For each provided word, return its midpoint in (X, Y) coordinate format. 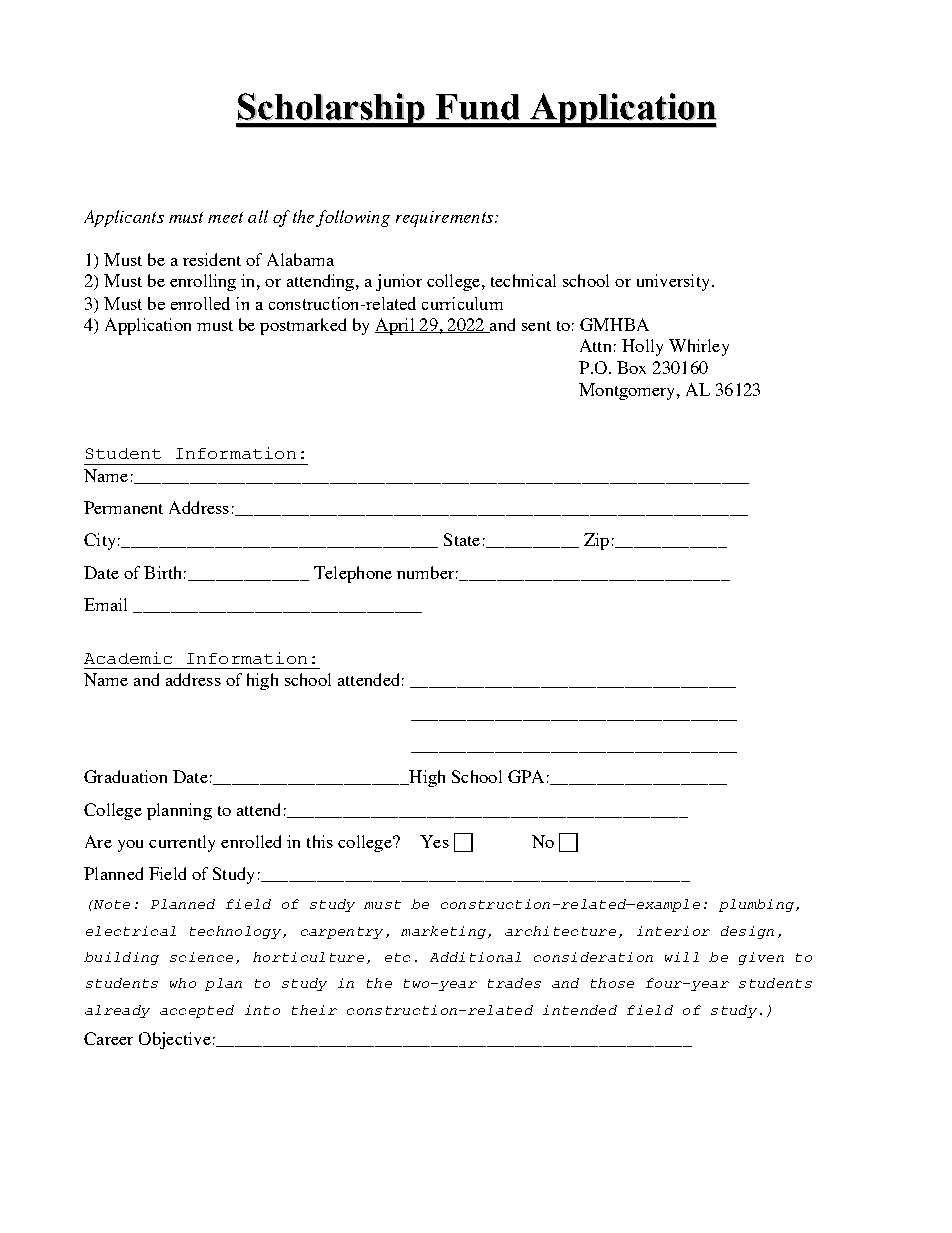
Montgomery (628, 391)
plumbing (758, 905)
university (673, 282)
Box (631, 367)
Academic (128, 658)
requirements (444, 219)
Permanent (123, 507)
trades (514, 983)
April (396, 326)
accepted (197, 1011)
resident (212, 259)
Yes (434, 841)
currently (182, 843)
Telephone (353, 574)
